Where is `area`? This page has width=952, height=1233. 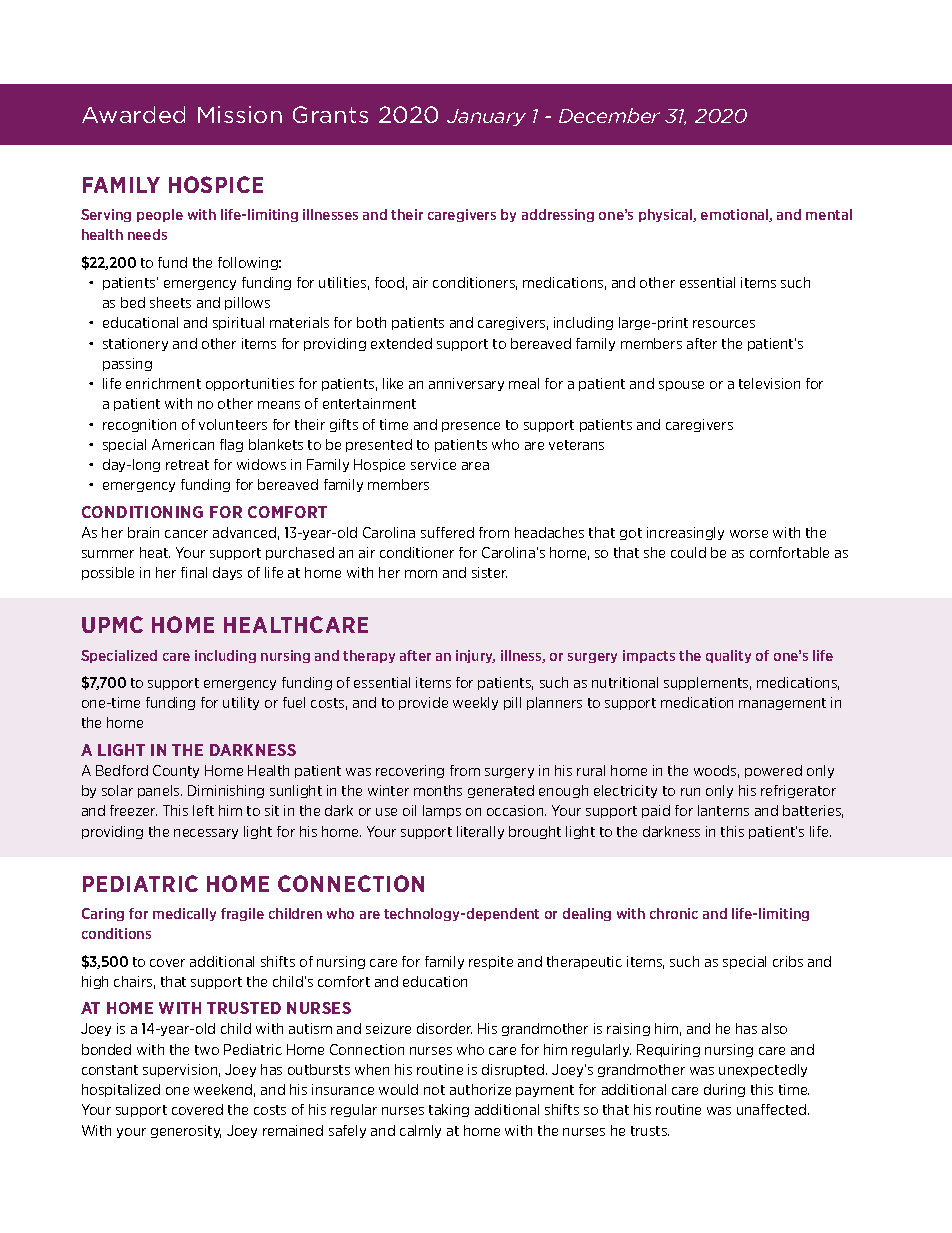
area is located at coordinates (475, 466).
